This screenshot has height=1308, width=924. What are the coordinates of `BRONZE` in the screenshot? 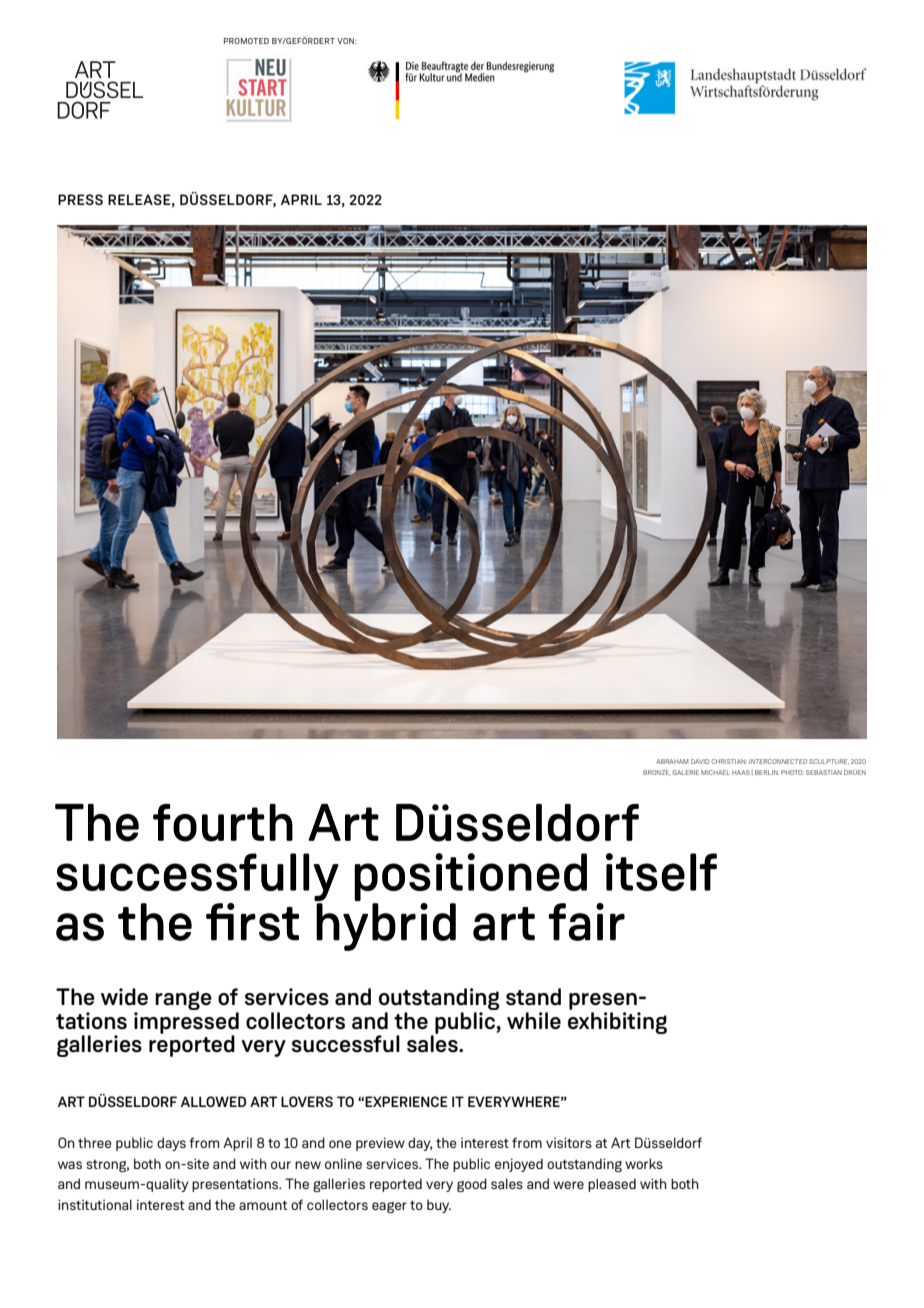 It's located at (656, 772).
